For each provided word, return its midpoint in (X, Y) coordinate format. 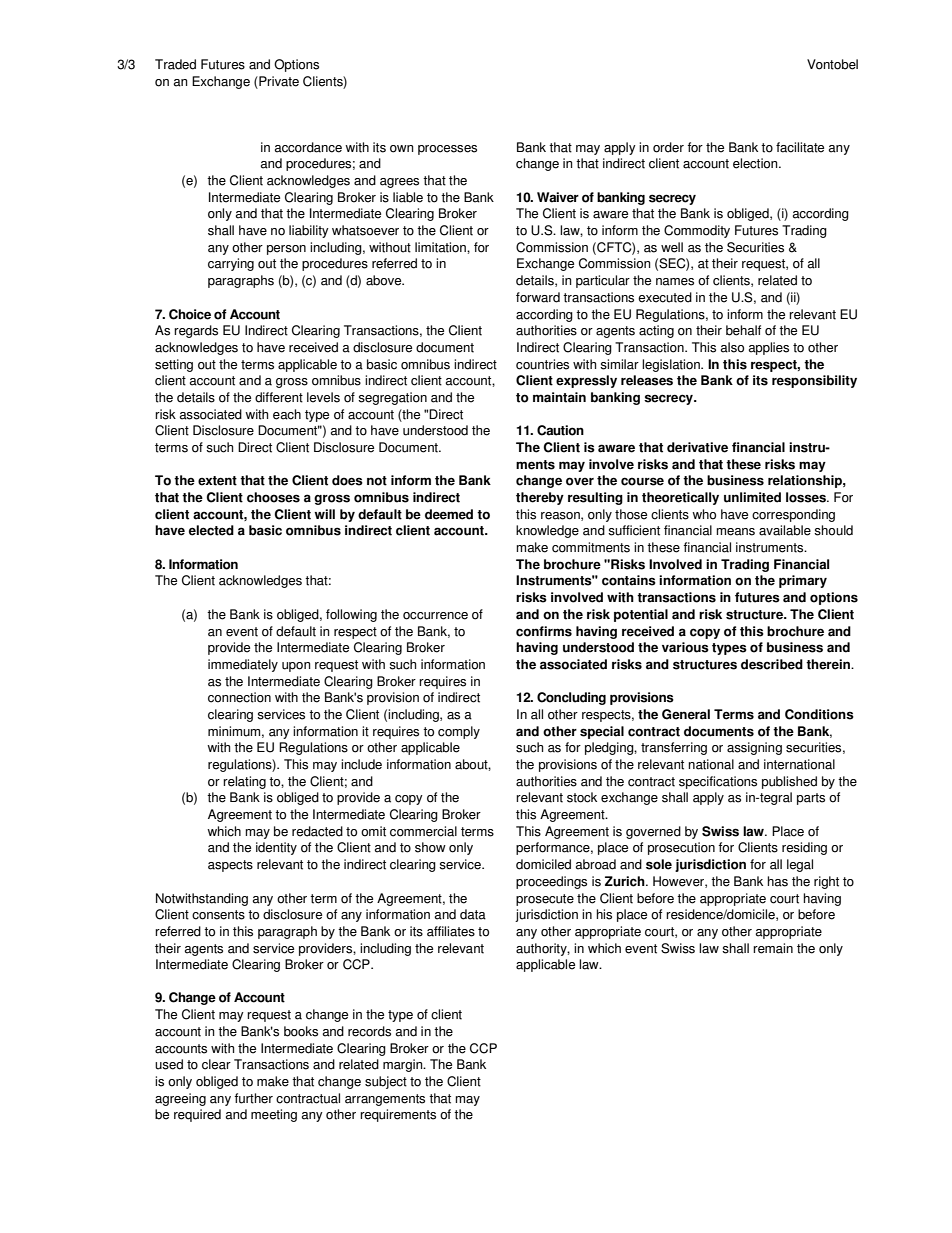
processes (447, 150)
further (253, 1098)
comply (459, 732)
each (287, 414)
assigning (754, 748)
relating (244, 782)
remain (773, 948)
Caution (560, 430)
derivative (697, 447)
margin (404, 1065)
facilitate (800, 147)
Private (278, 82)
